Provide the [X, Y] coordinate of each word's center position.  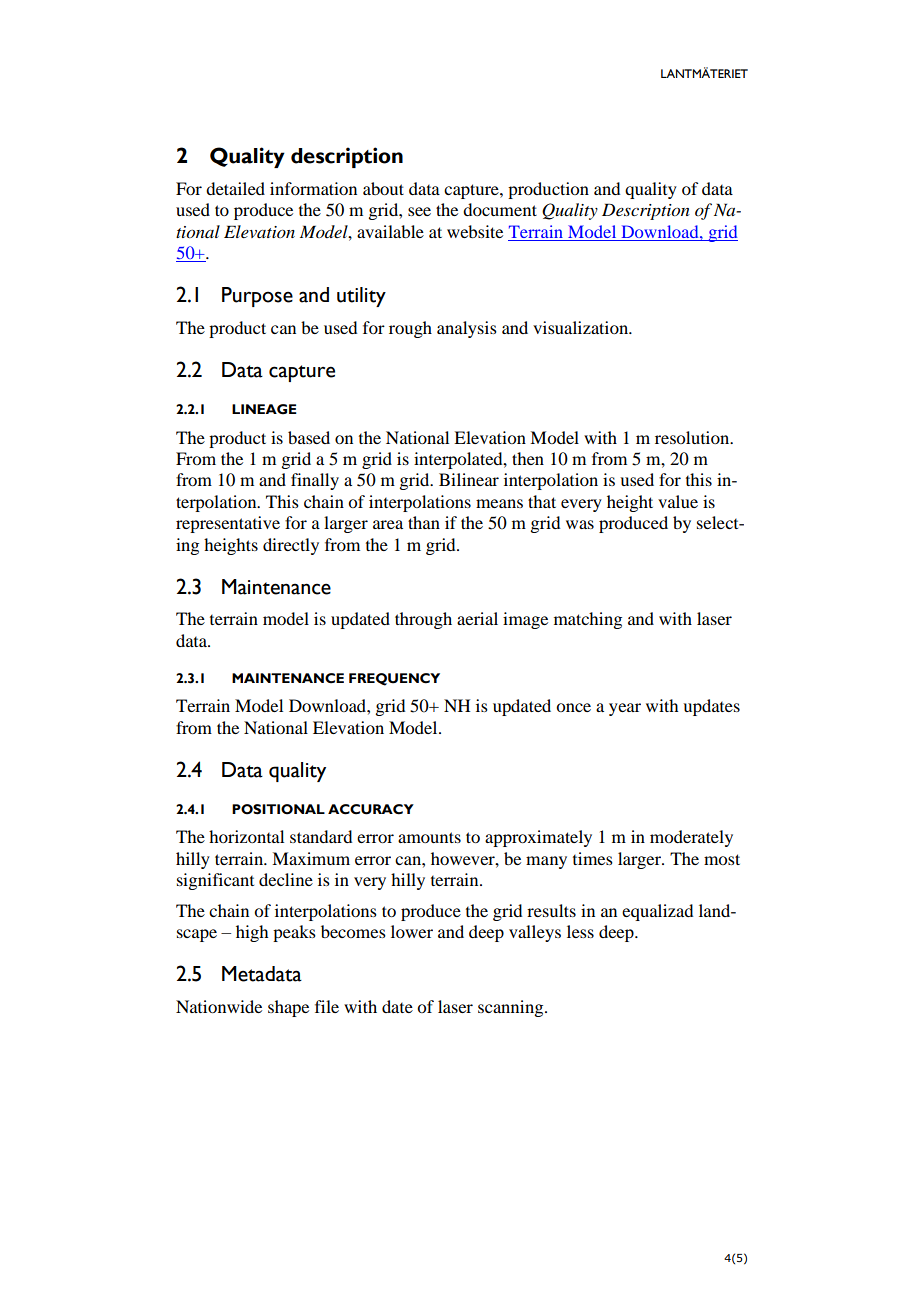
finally [315, 481]
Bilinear [469, 479]
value [678, 501]
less [580, 931]
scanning [512, 1008]
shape [288, 1008]
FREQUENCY [394, 679]
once [573, 707]
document [500, 209]
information [313, 188]
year [625, 709]
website [475, 231]
